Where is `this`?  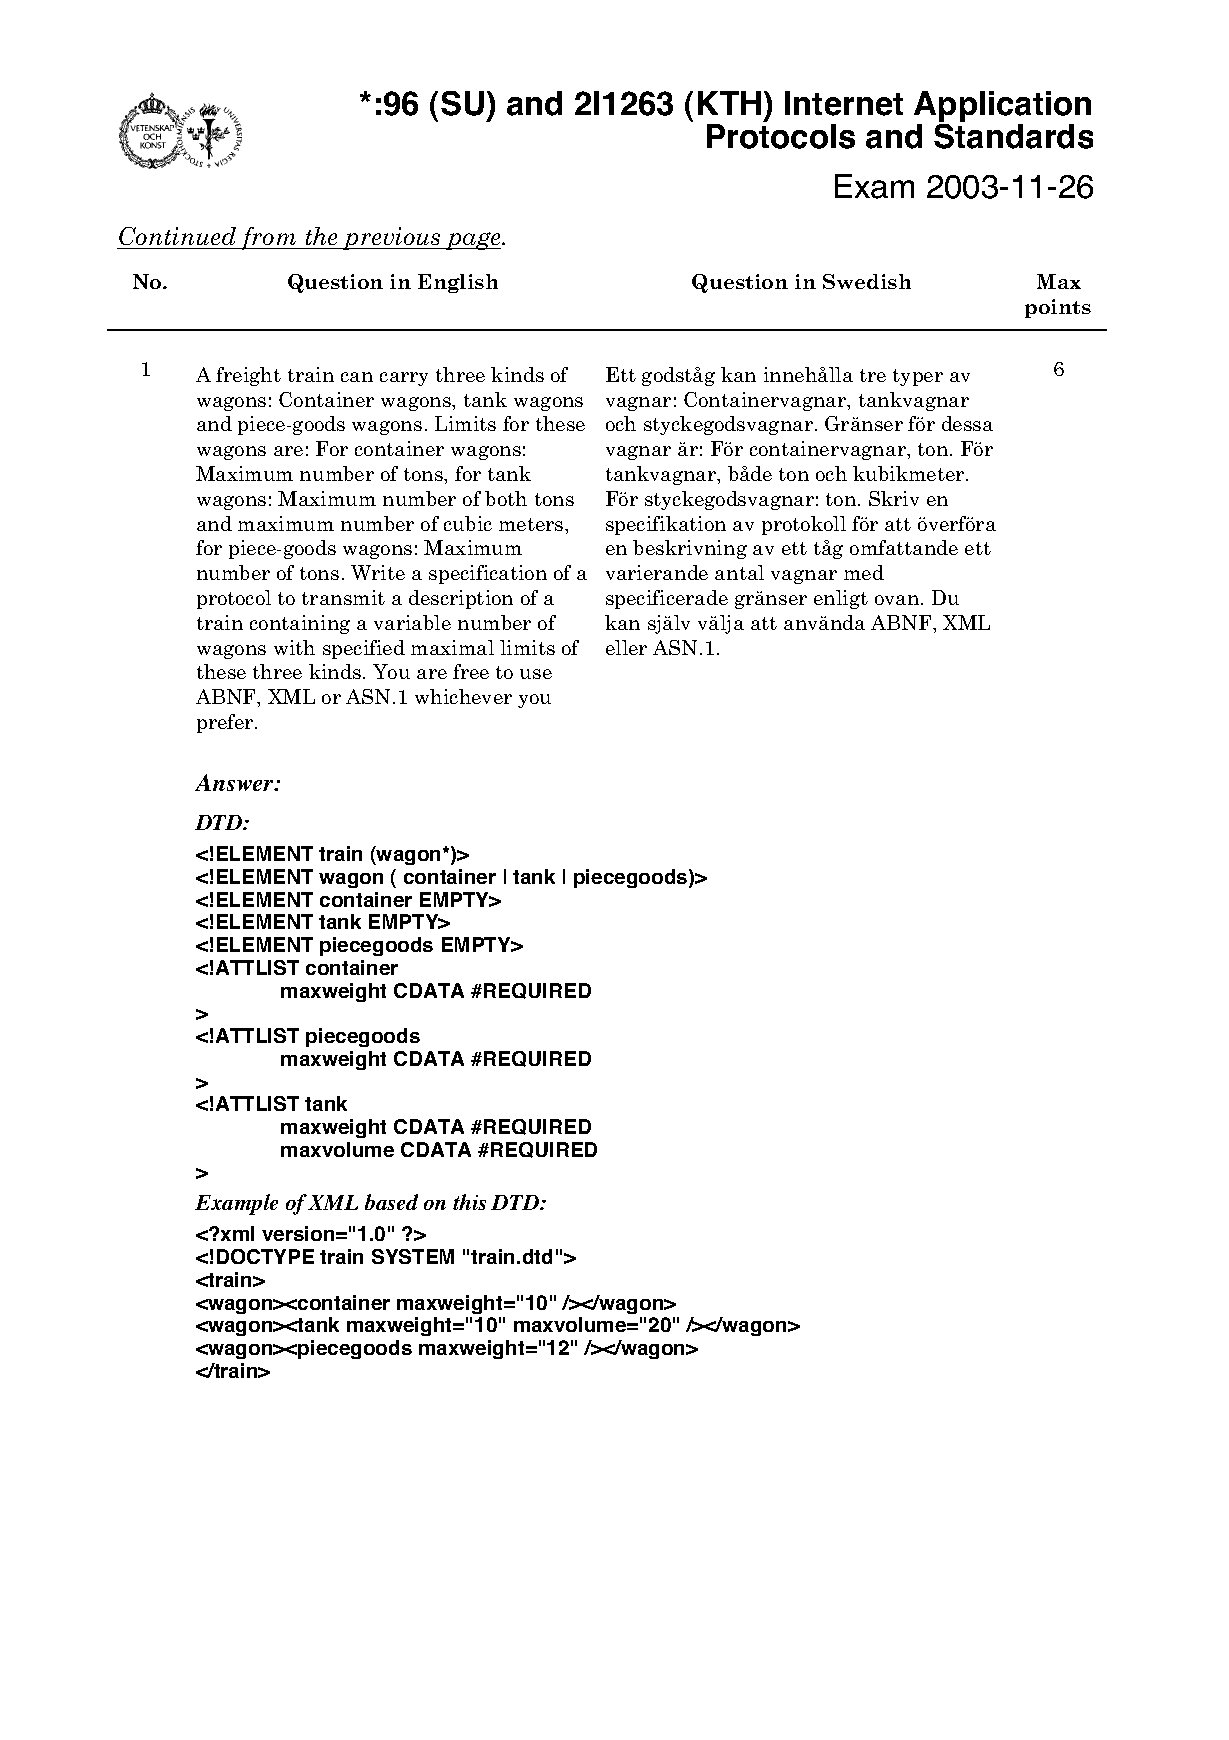
this is located at coordinates (469, 1202).
